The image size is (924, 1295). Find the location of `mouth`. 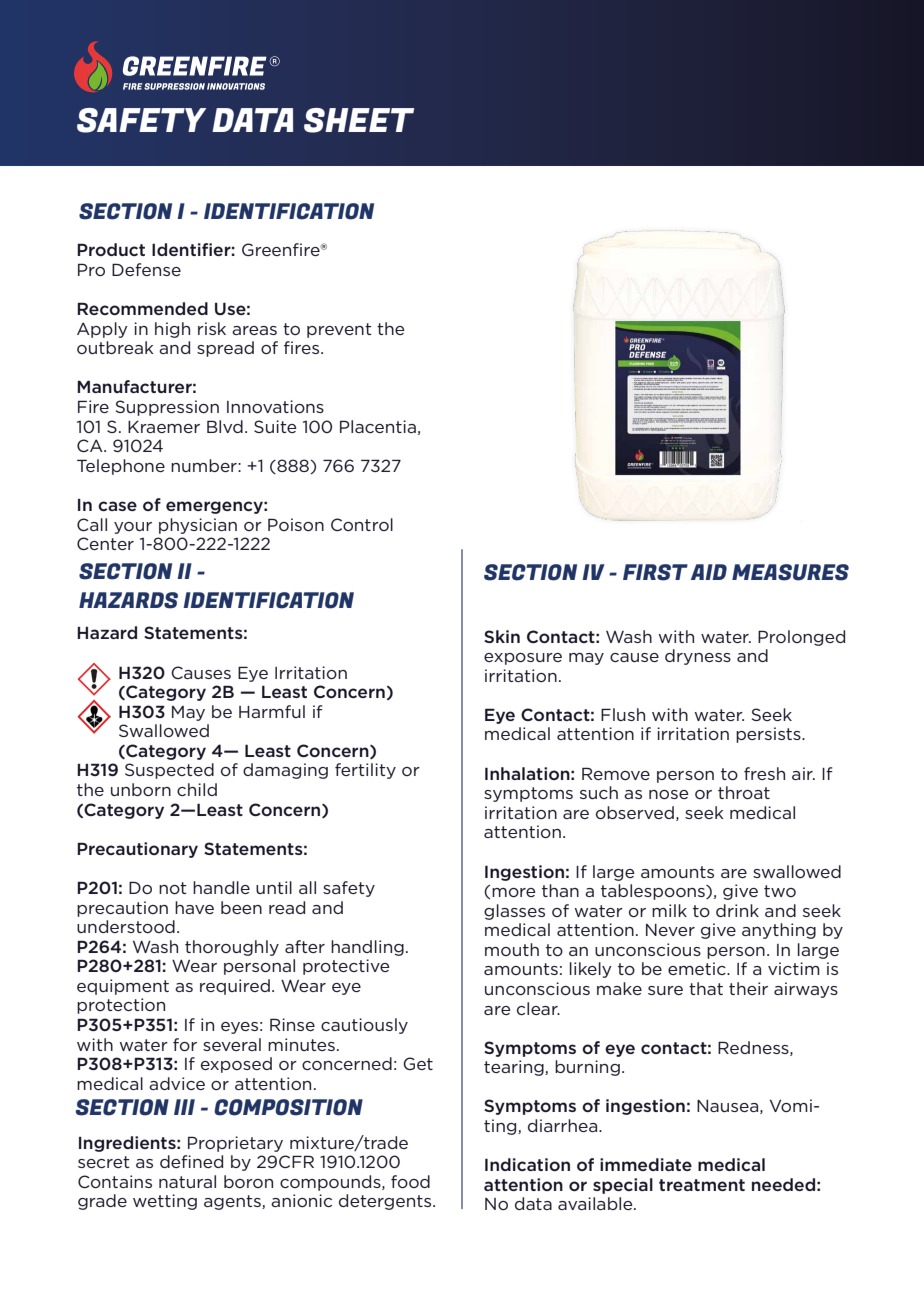

mouth is located at coordinates (512, 949).
